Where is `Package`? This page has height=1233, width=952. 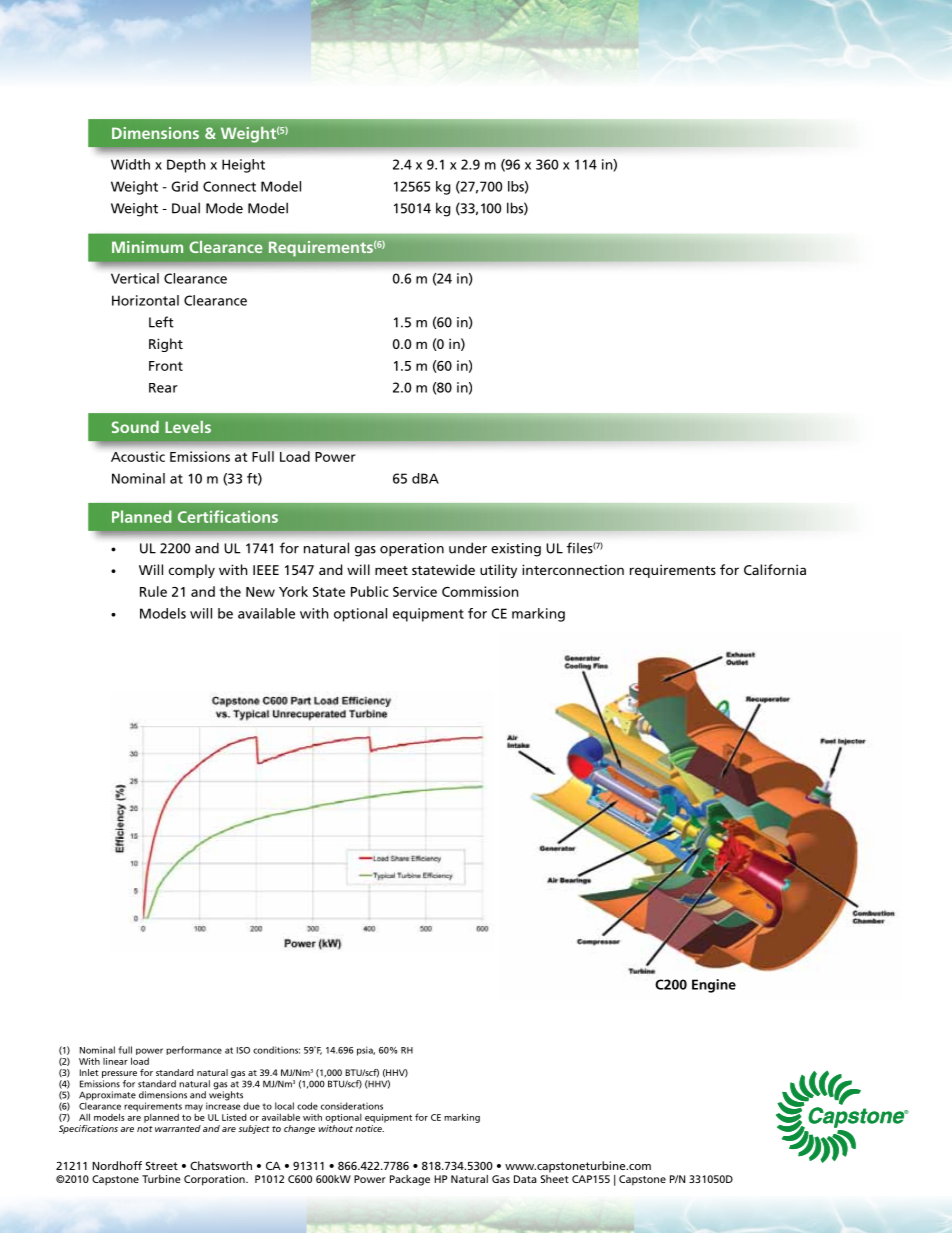
Package is located at coordinates (410, 1180).
